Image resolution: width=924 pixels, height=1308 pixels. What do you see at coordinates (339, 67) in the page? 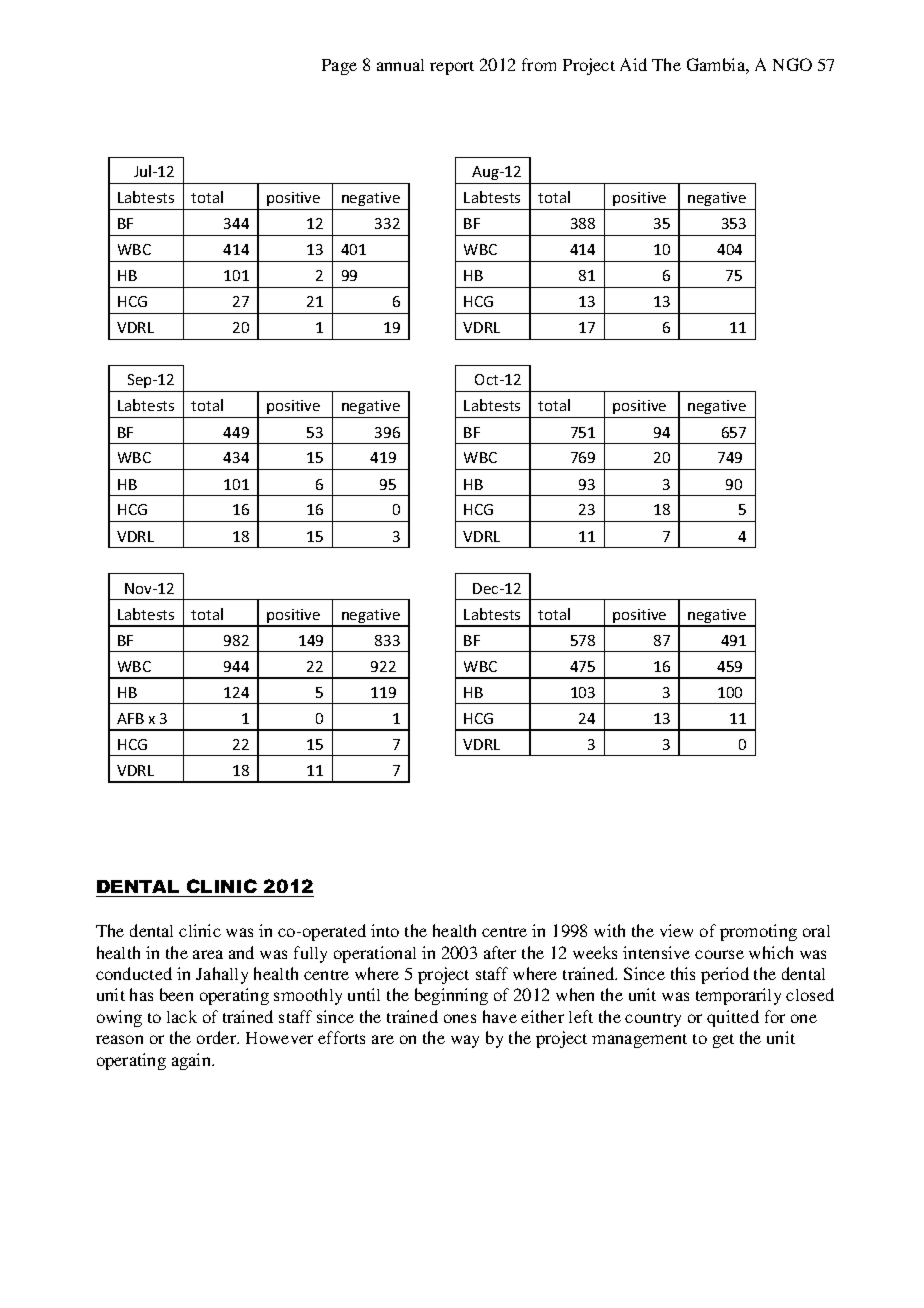
I see `Page` at bounding box center [339, 67].
